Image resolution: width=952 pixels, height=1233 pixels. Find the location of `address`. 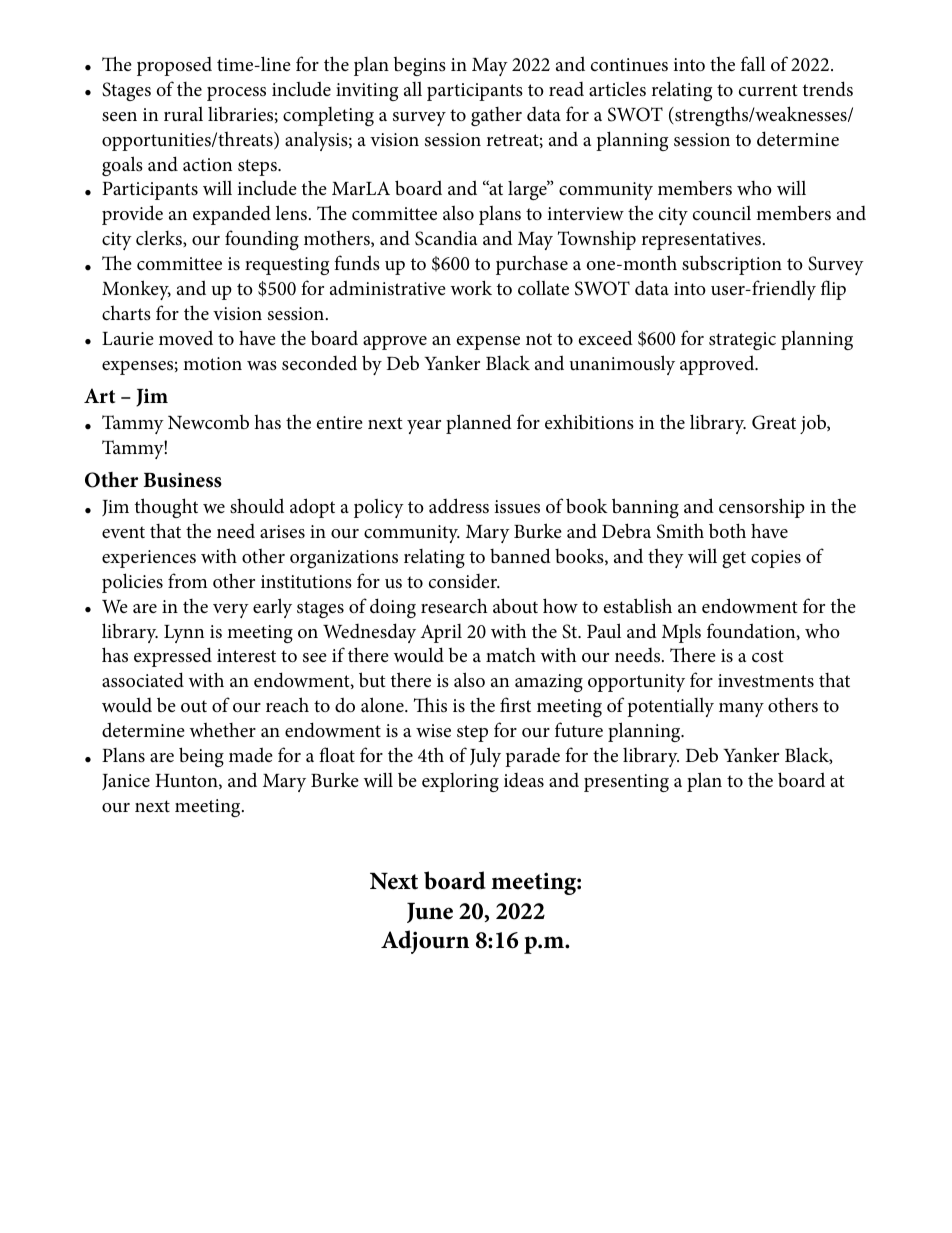

address is located at coordinates (459, 506).
